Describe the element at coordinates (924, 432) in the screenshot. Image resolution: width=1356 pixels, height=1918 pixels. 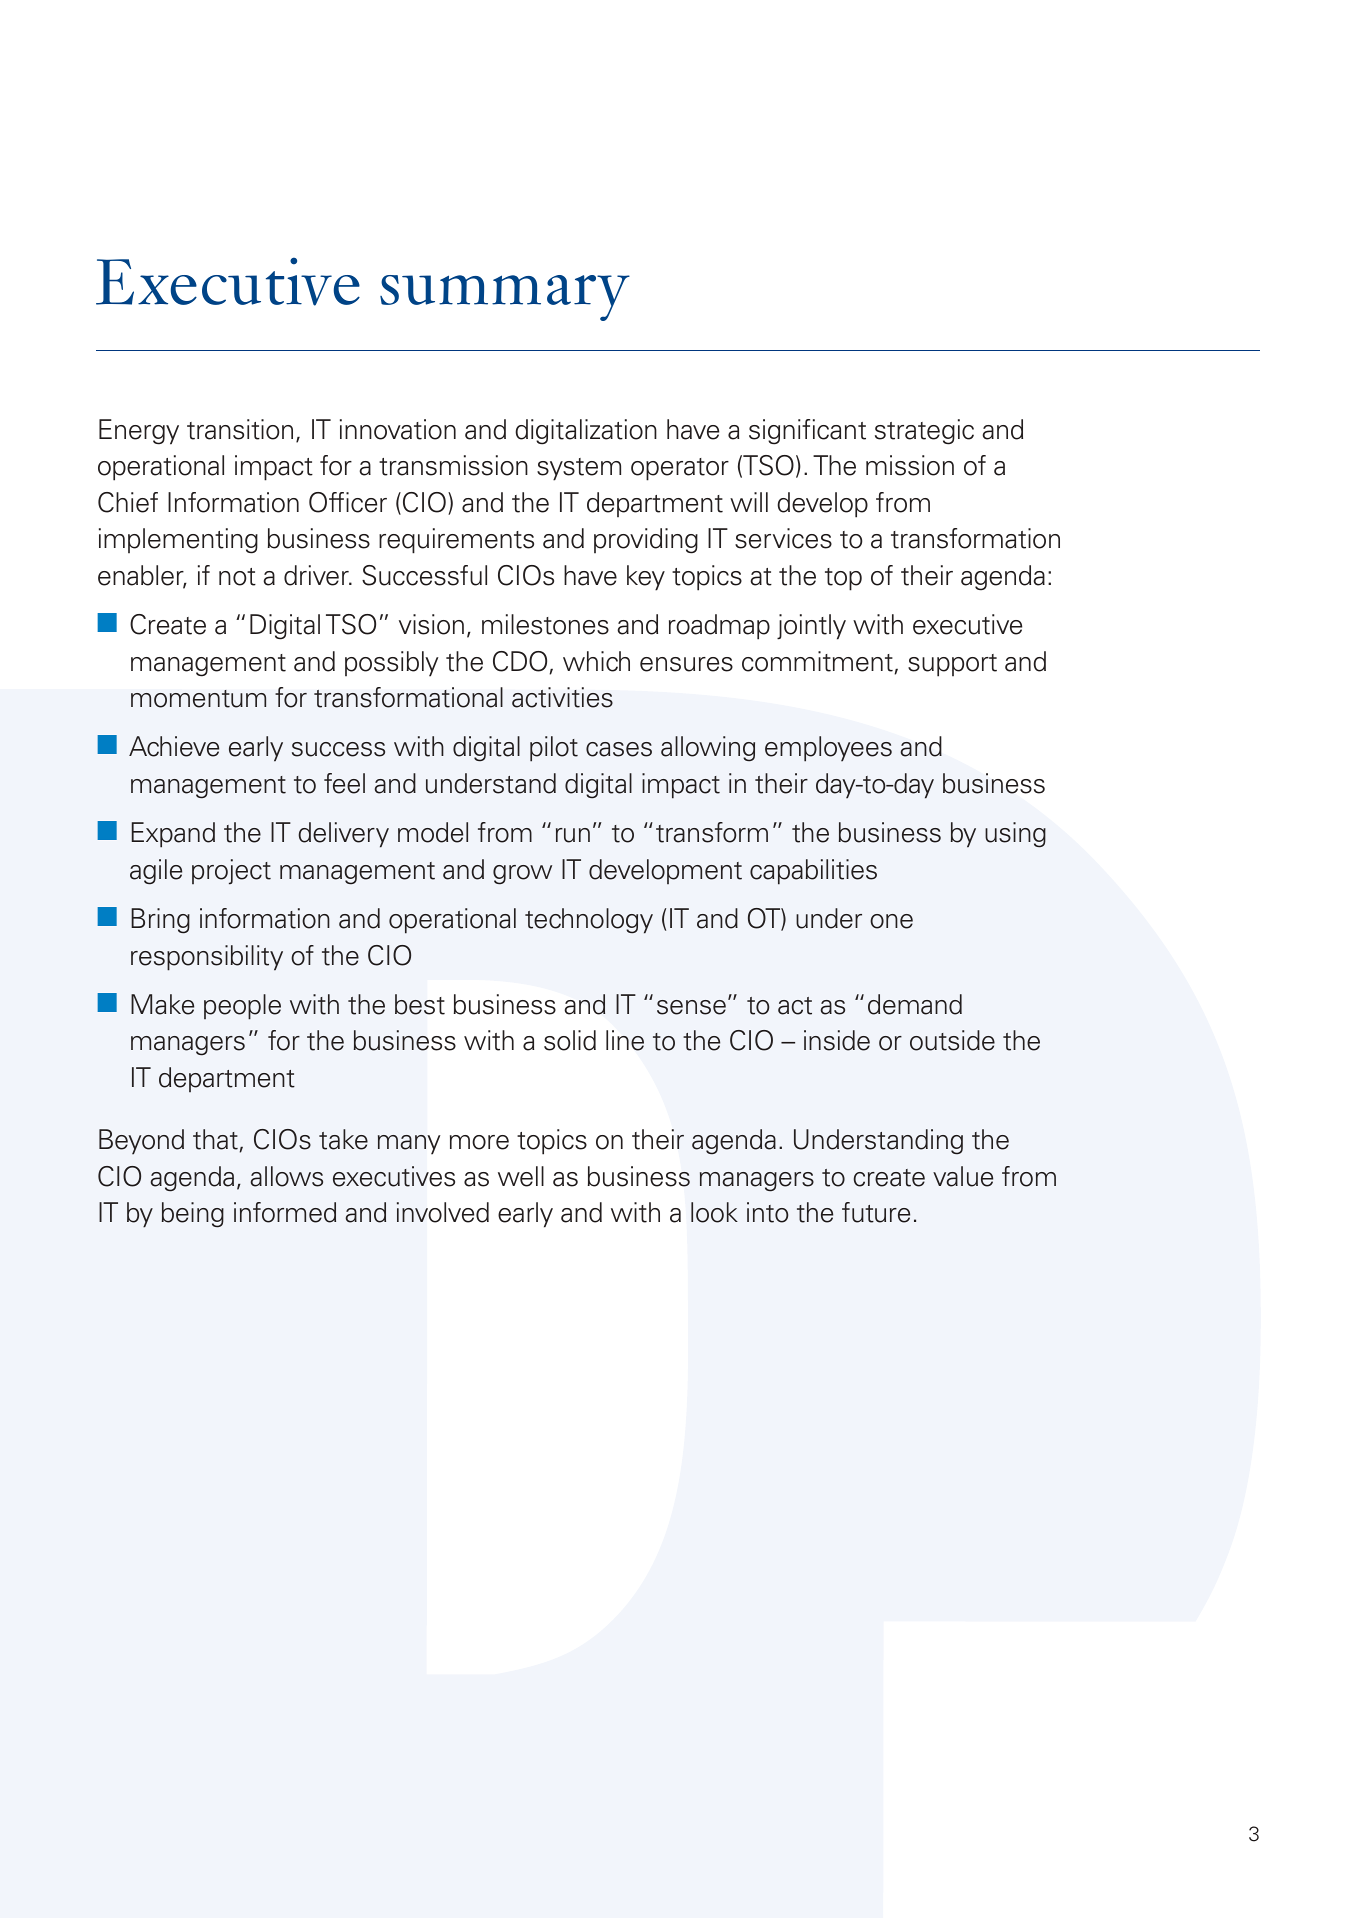
I see `strategic` at that location.
